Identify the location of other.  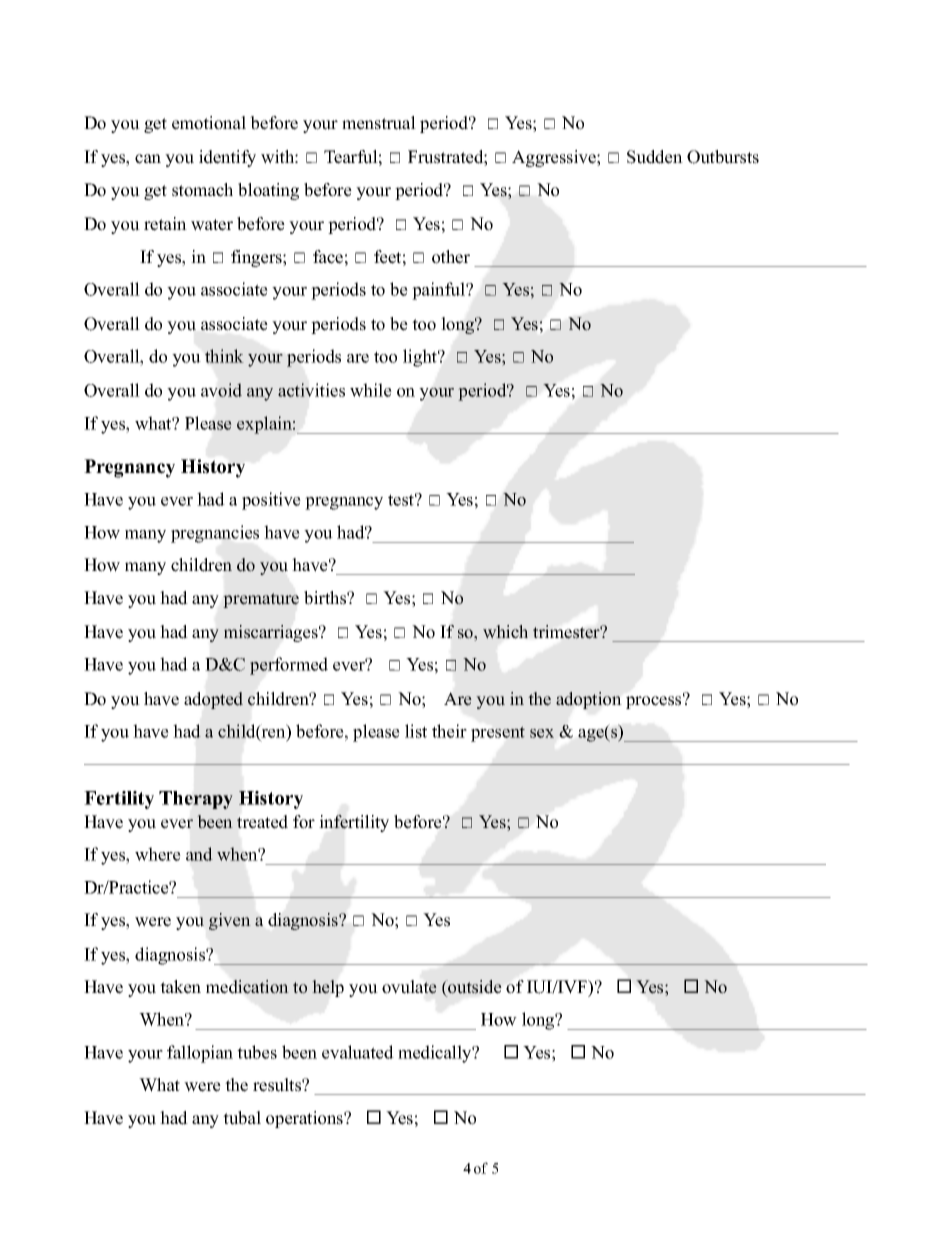
(451, 257).
